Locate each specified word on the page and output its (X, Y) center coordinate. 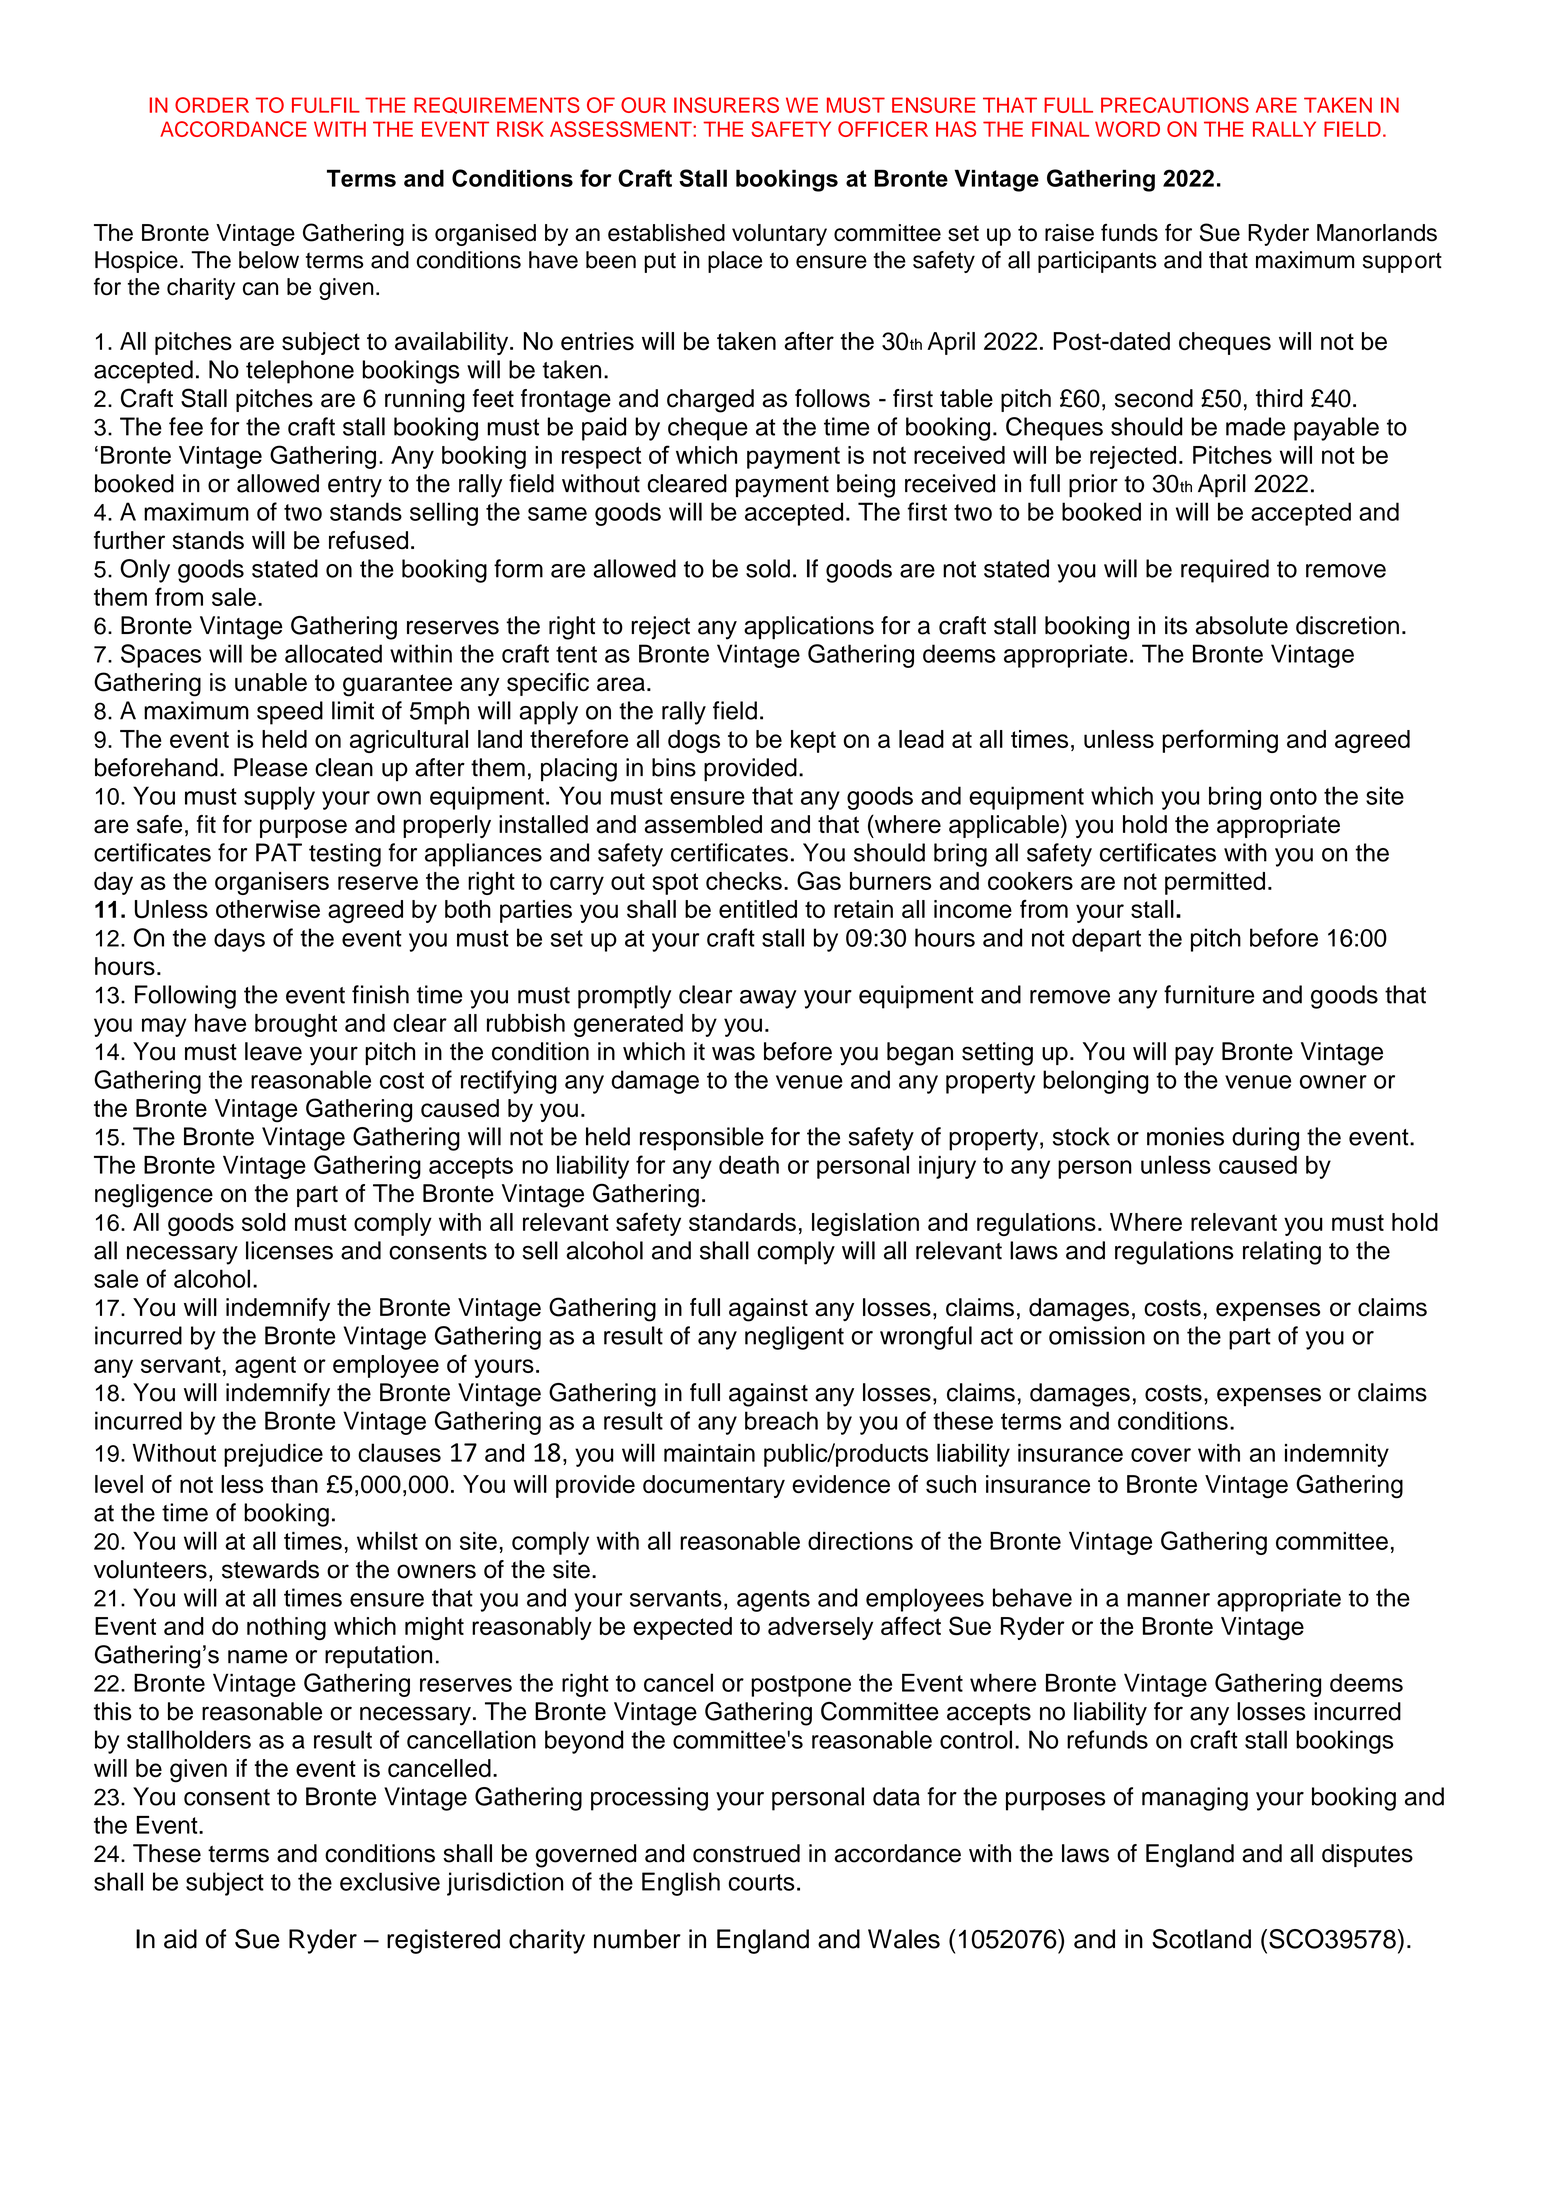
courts (761, 1882)
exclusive (390, 1881)
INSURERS (726, 105)
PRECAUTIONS (1175, 105)
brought (296, 1025)
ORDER (212, 105)
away (768, 999)
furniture (1209, 994)
